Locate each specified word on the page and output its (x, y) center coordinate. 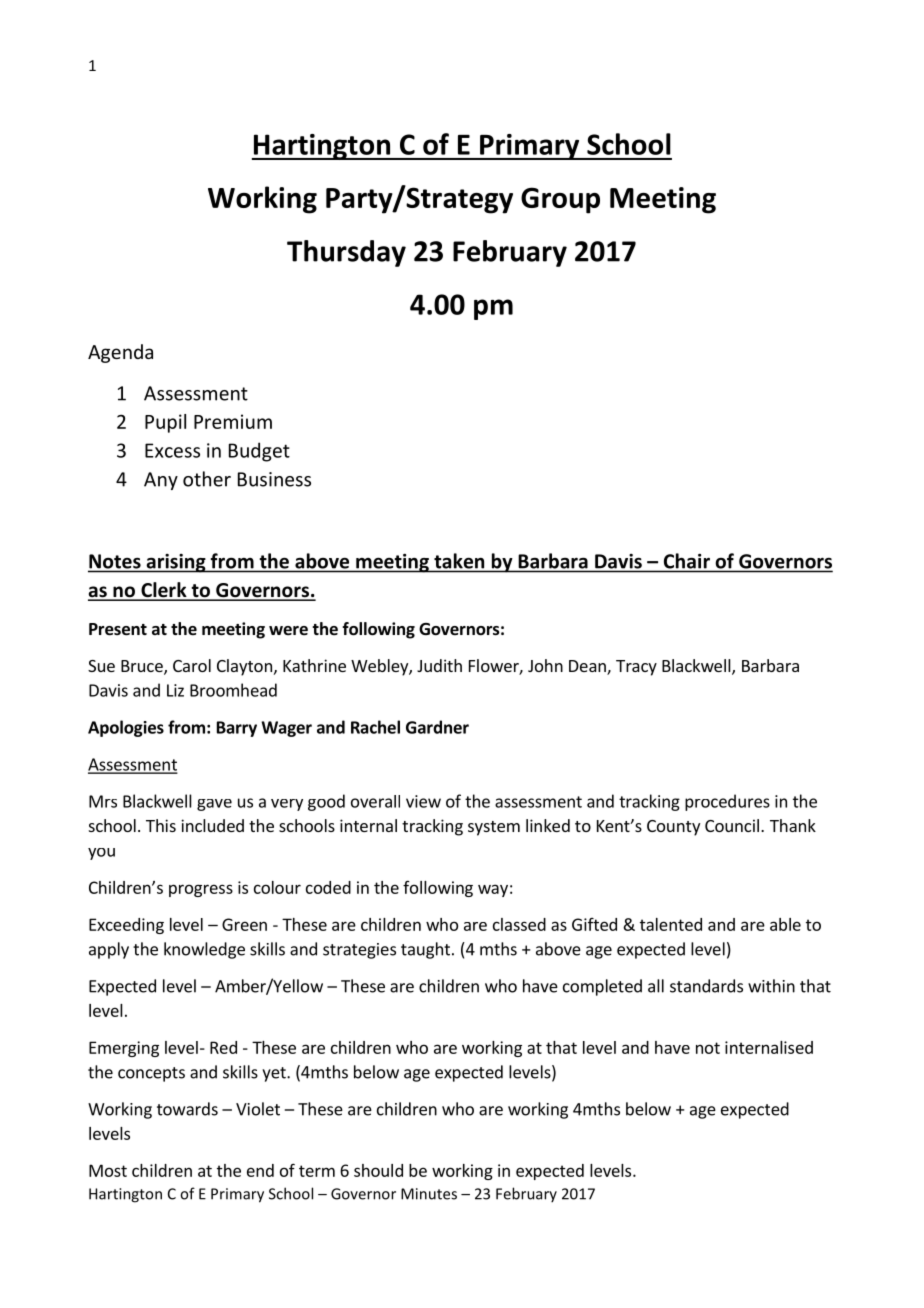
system (494, 828)
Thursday (346, 253)
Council (732, 825)
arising (176, 563)
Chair (687, 561)
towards (187, 1109)
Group (560, 200)
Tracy (636, 668)
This (161, 825)
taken (459, 561)
